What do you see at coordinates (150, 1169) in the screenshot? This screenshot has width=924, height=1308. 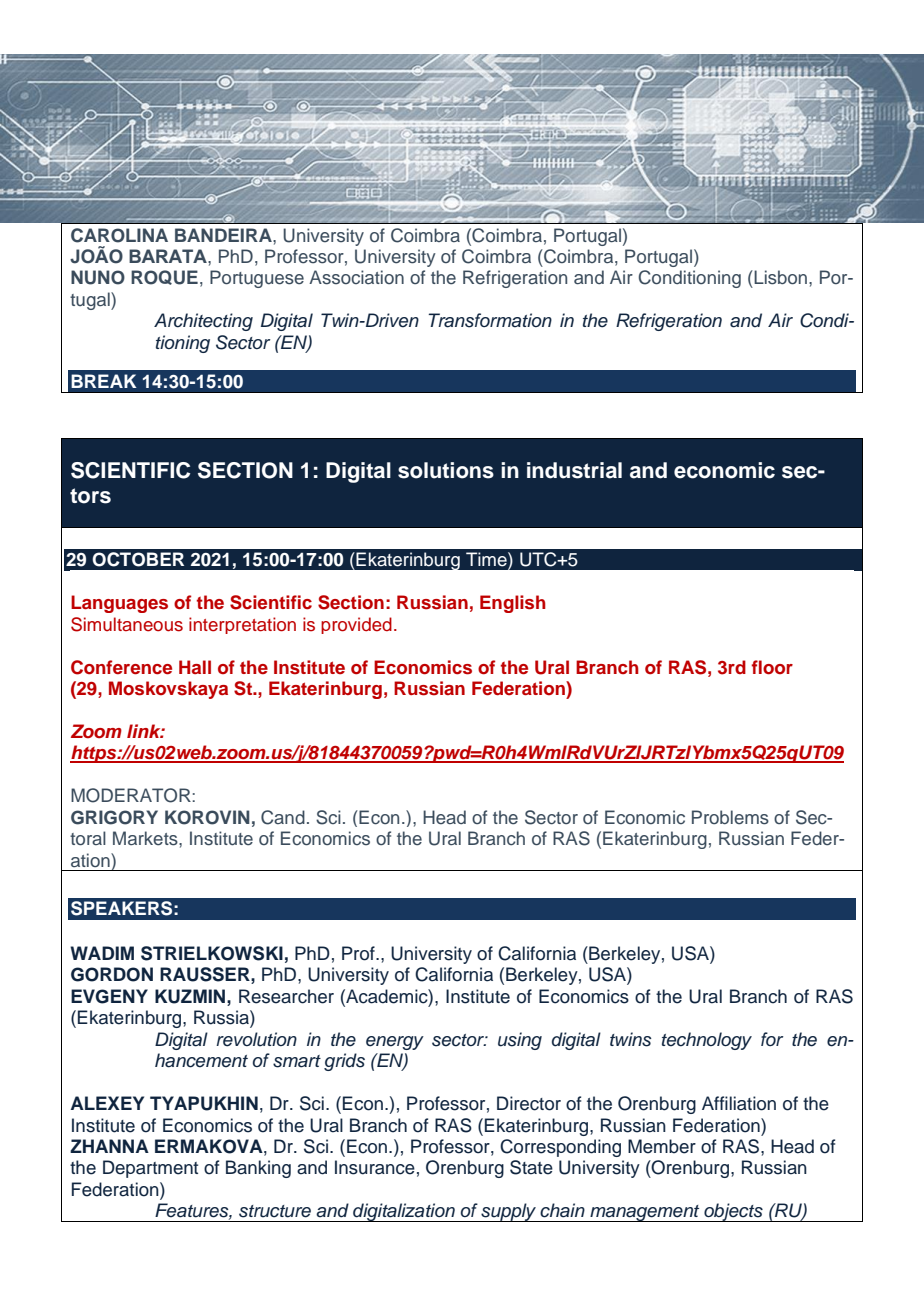 I see `Department` at bounding box center [150, 1169].
